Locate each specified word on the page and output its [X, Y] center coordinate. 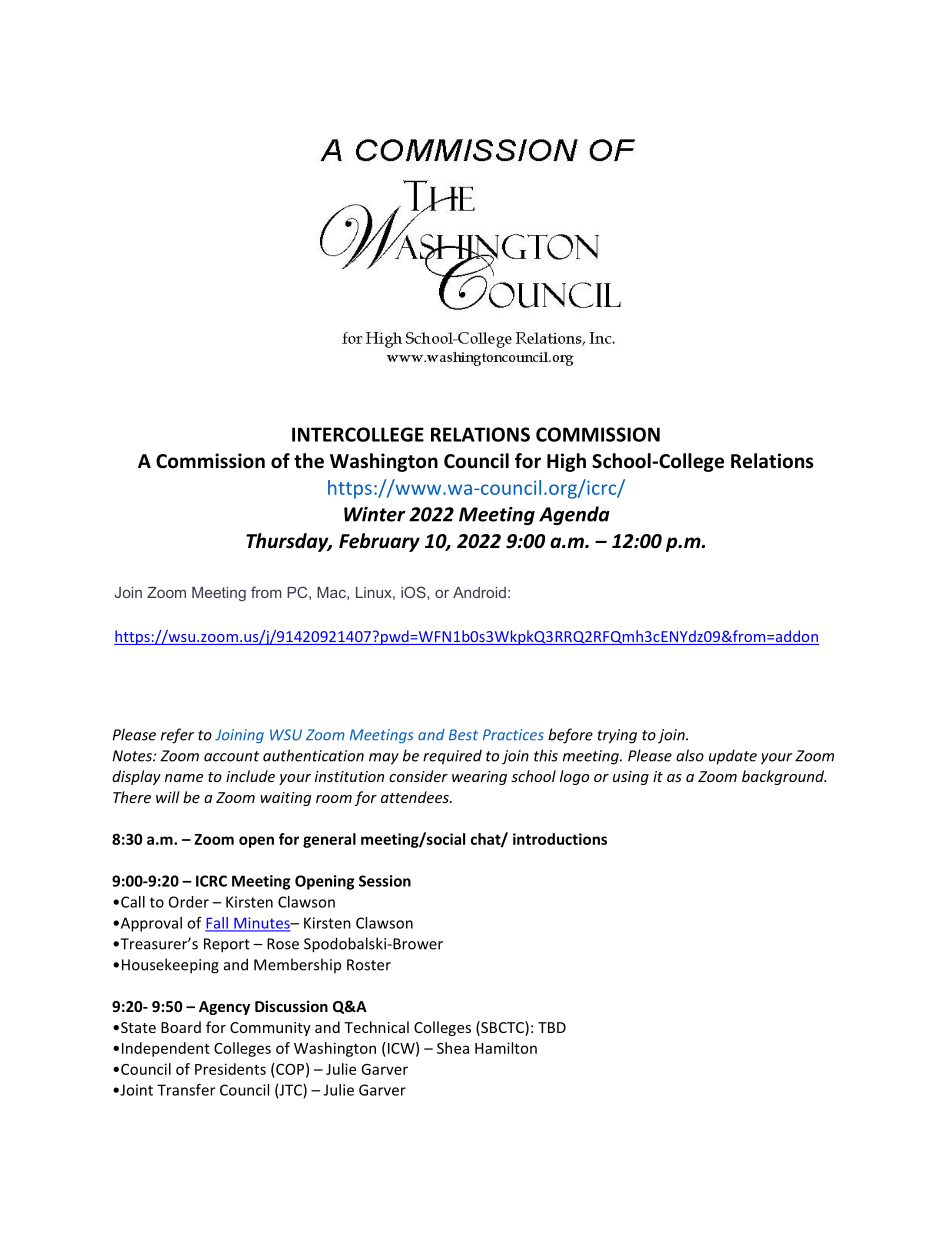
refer [177, 736]
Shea [453, 1048]
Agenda [574, 515]
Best [463, 735]
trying [617, 736]
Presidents [230, 1069]
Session [385, 881]
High [566, 462]
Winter [375, 514]
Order [189, 902]
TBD [552, 1027]
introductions [560, 839]
